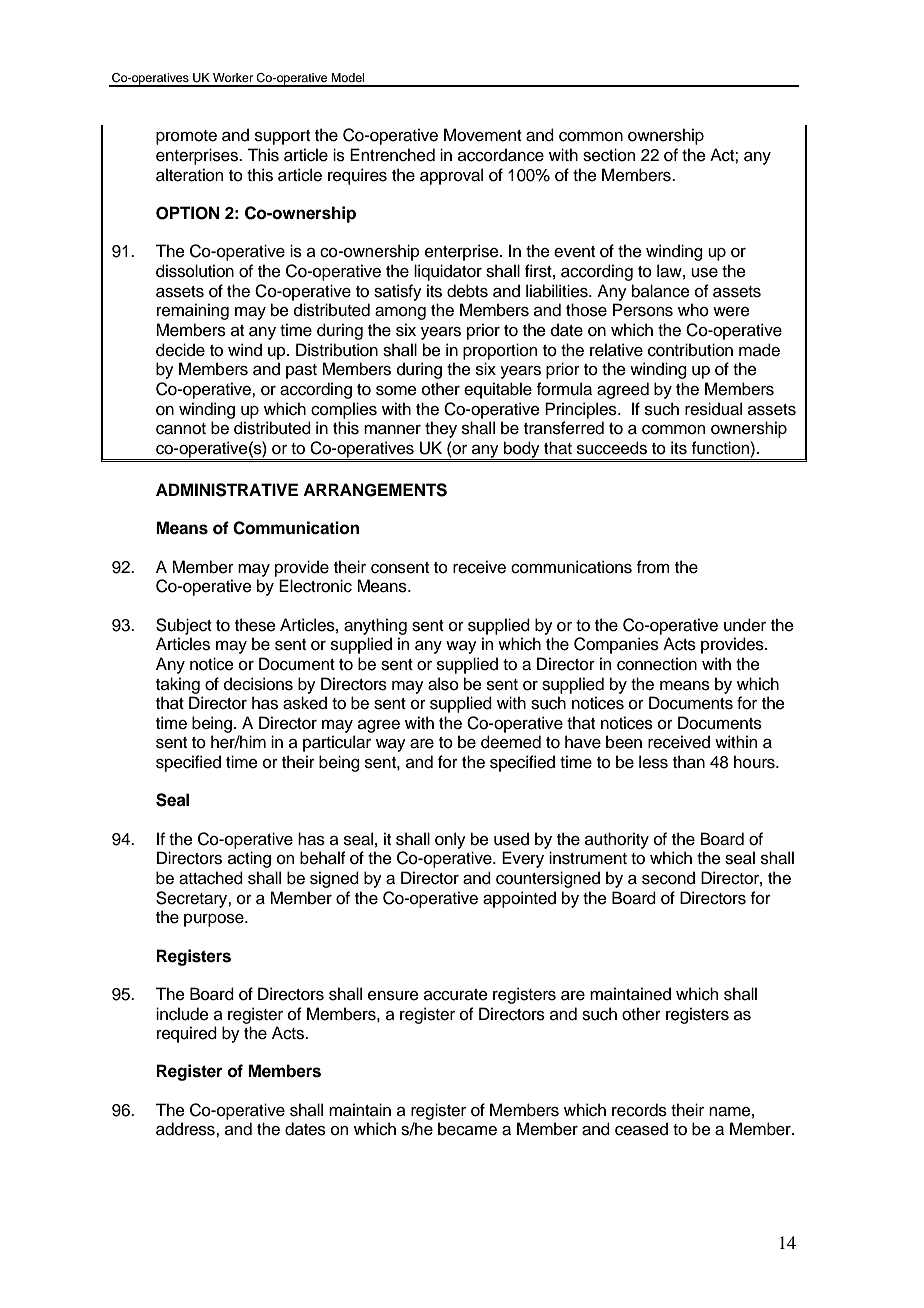 This screenshot has height=1308, width=924. Describe the element at coordinates (301, 371) in the screenshot. I see `past` at that location.
